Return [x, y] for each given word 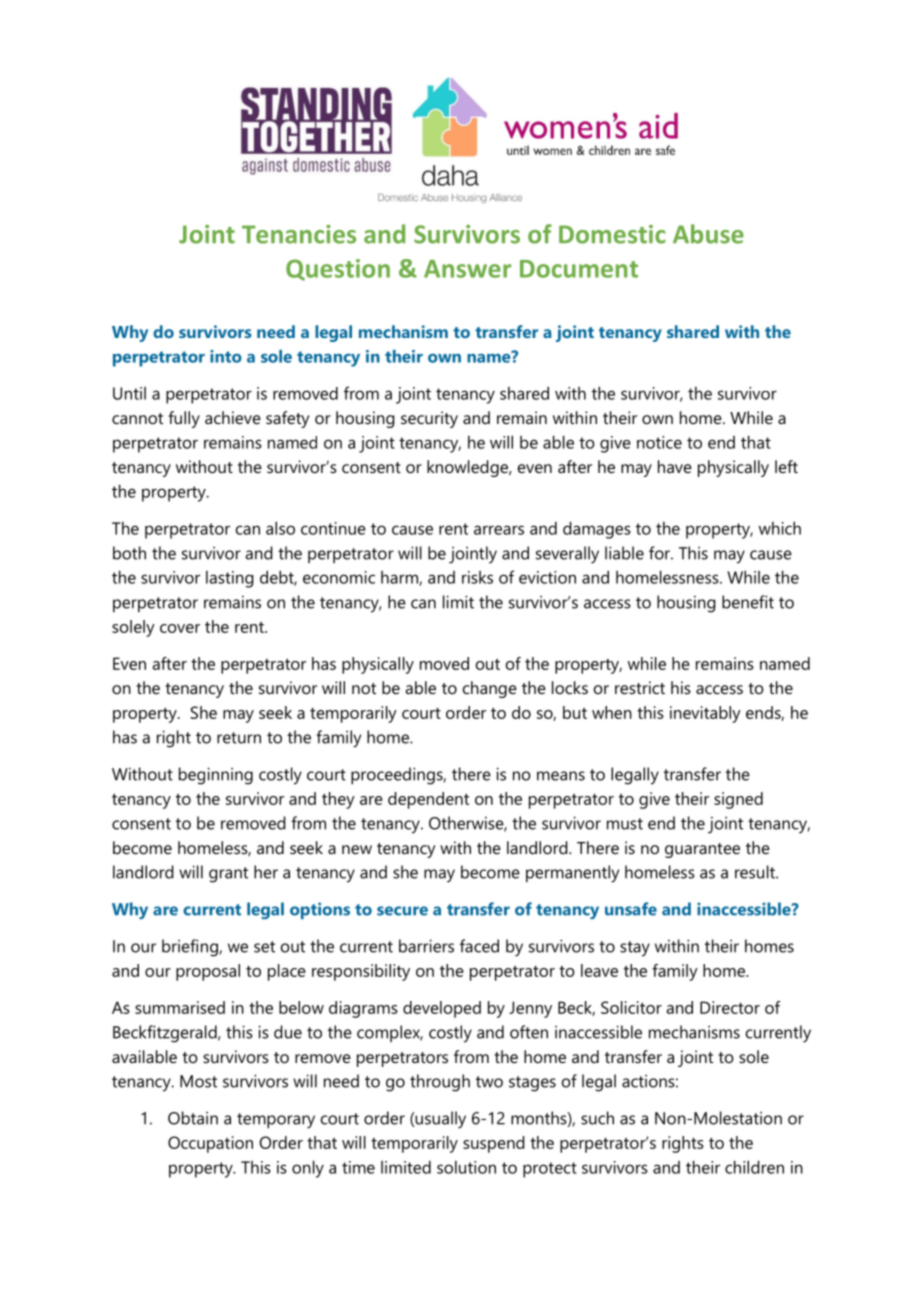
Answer [467, 269]
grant [228, 875]
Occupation [210, 1144]
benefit [748, 602]
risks [477, 577]
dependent [428, 800]
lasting [230, 579]
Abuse [708, 234]
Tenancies [299, 234]
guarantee [702, 850]
